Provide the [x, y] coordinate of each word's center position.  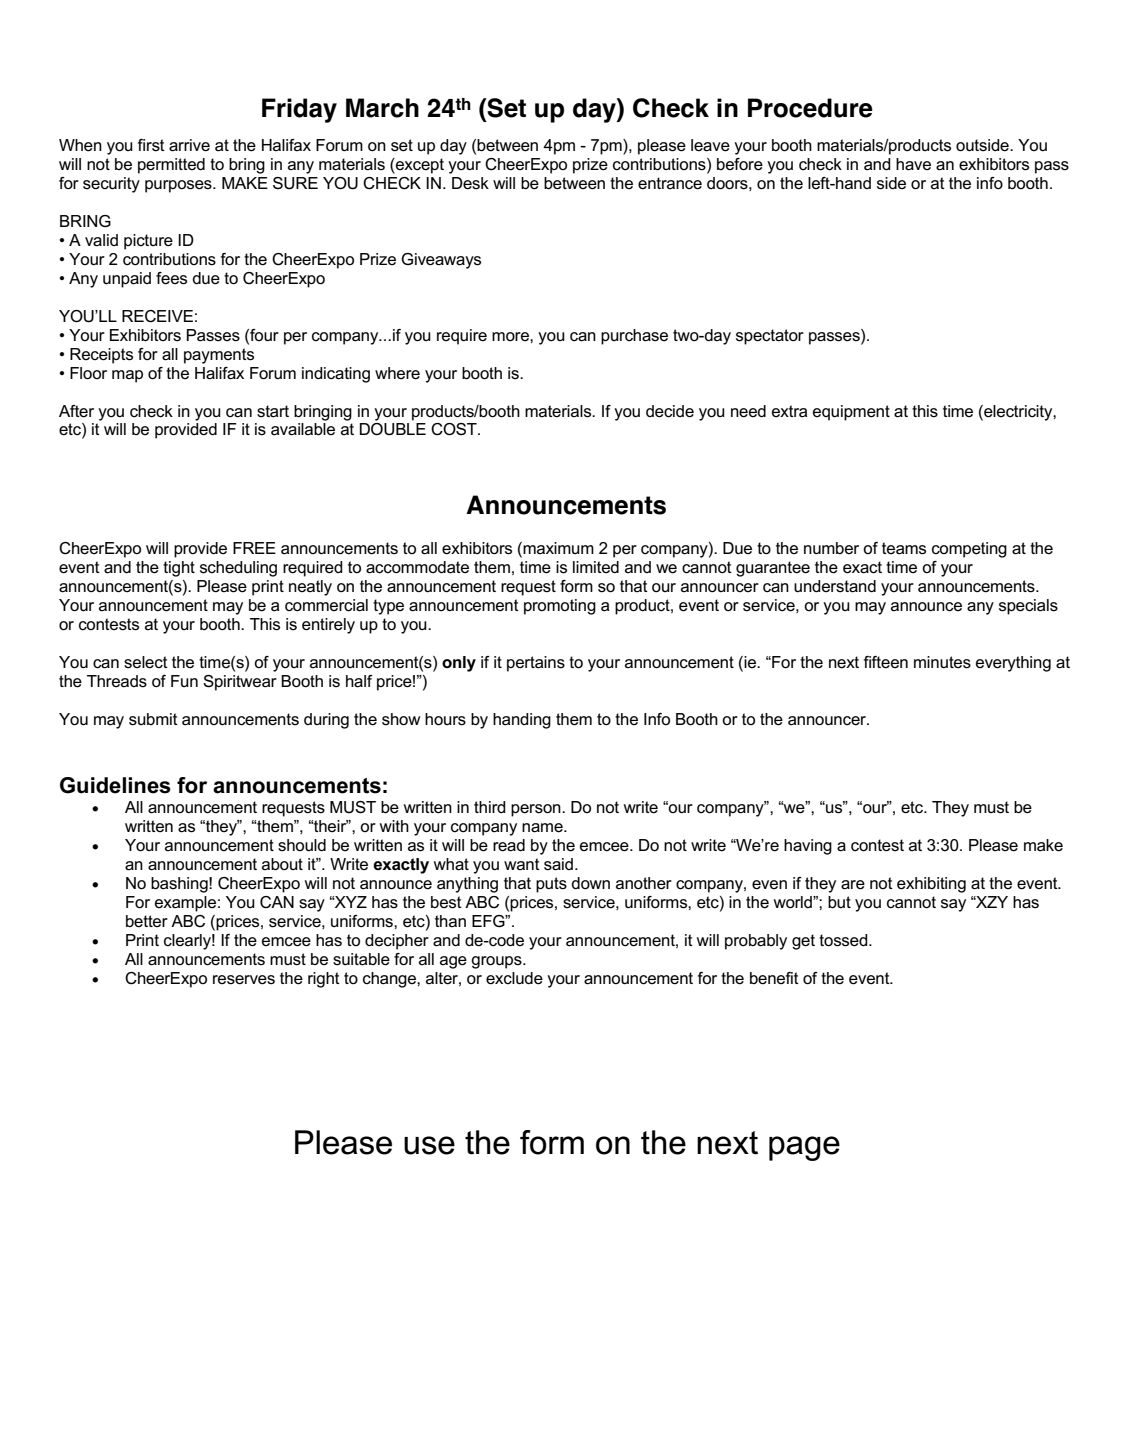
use [429, 1145]
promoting [560, 607]
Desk [470, 183]
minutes [942, 662]
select [146, 662]
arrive [189, 145]
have [913, 164]
